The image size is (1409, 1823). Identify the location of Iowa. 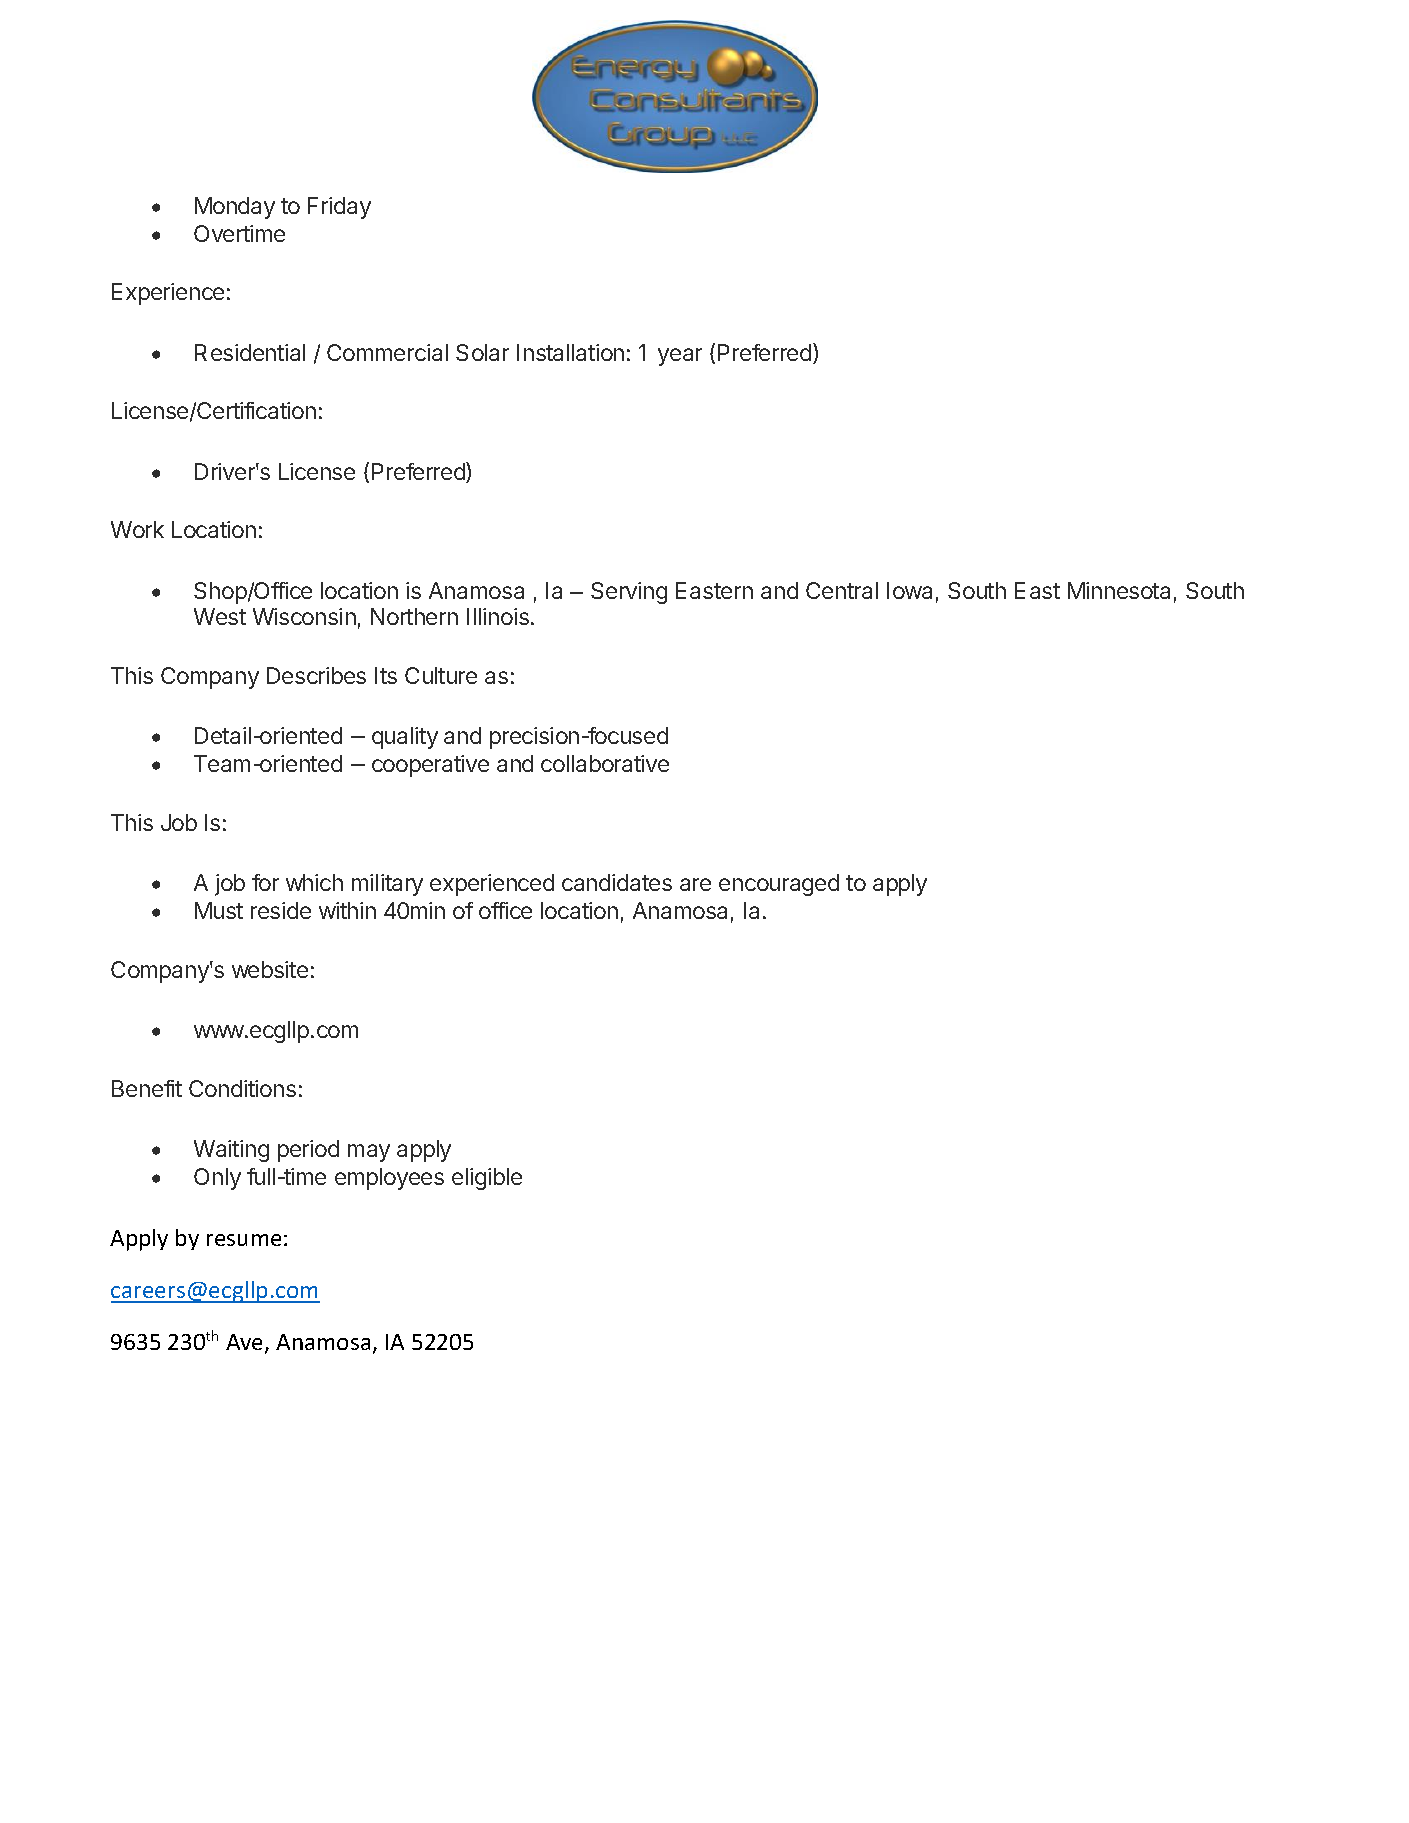
(909, 590).
